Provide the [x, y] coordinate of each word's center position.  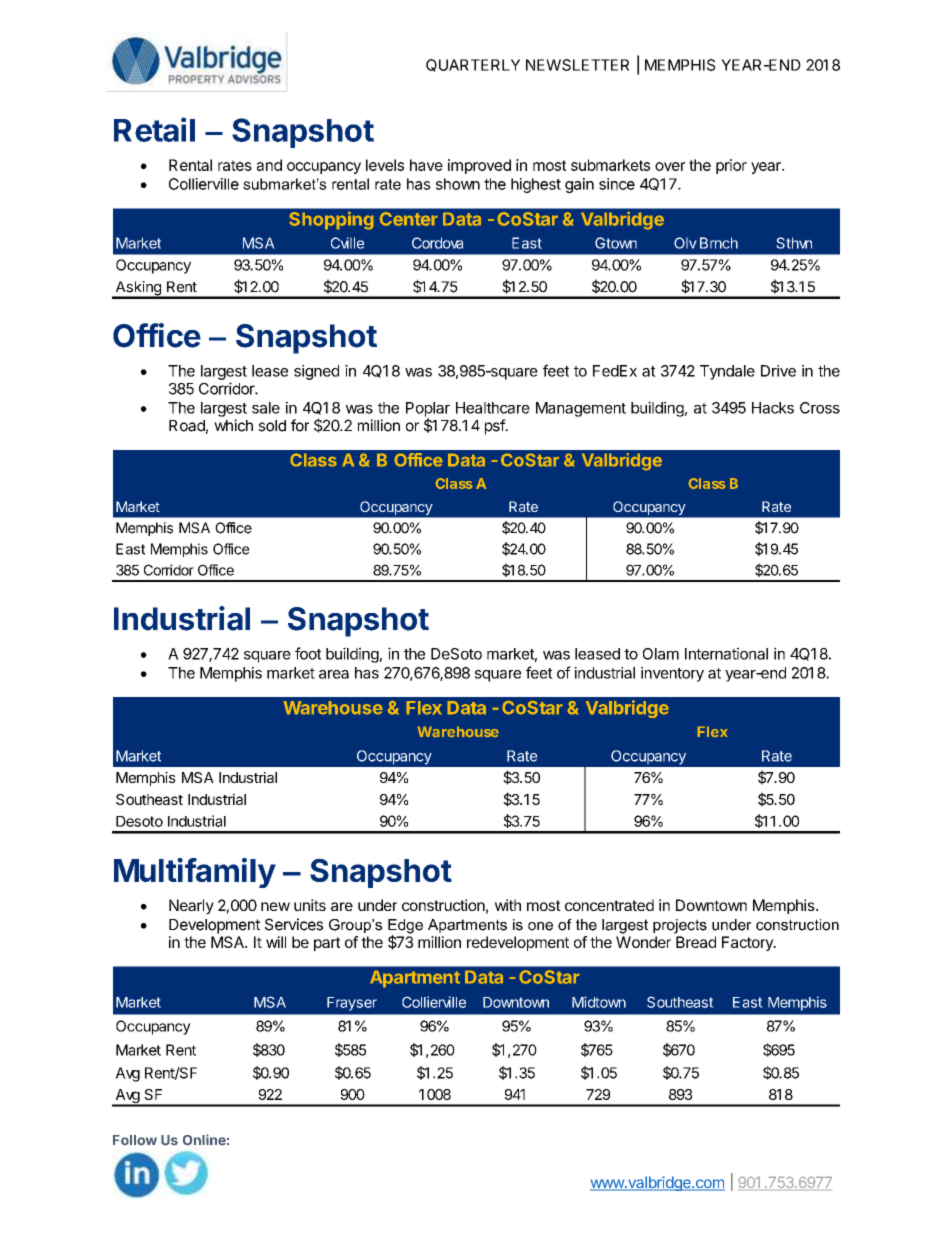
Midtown [599, 1002]
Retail [154, 129]
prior [731, 166]
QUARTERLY [473, 65]
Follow [135, 1140]
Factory [748, 943]
